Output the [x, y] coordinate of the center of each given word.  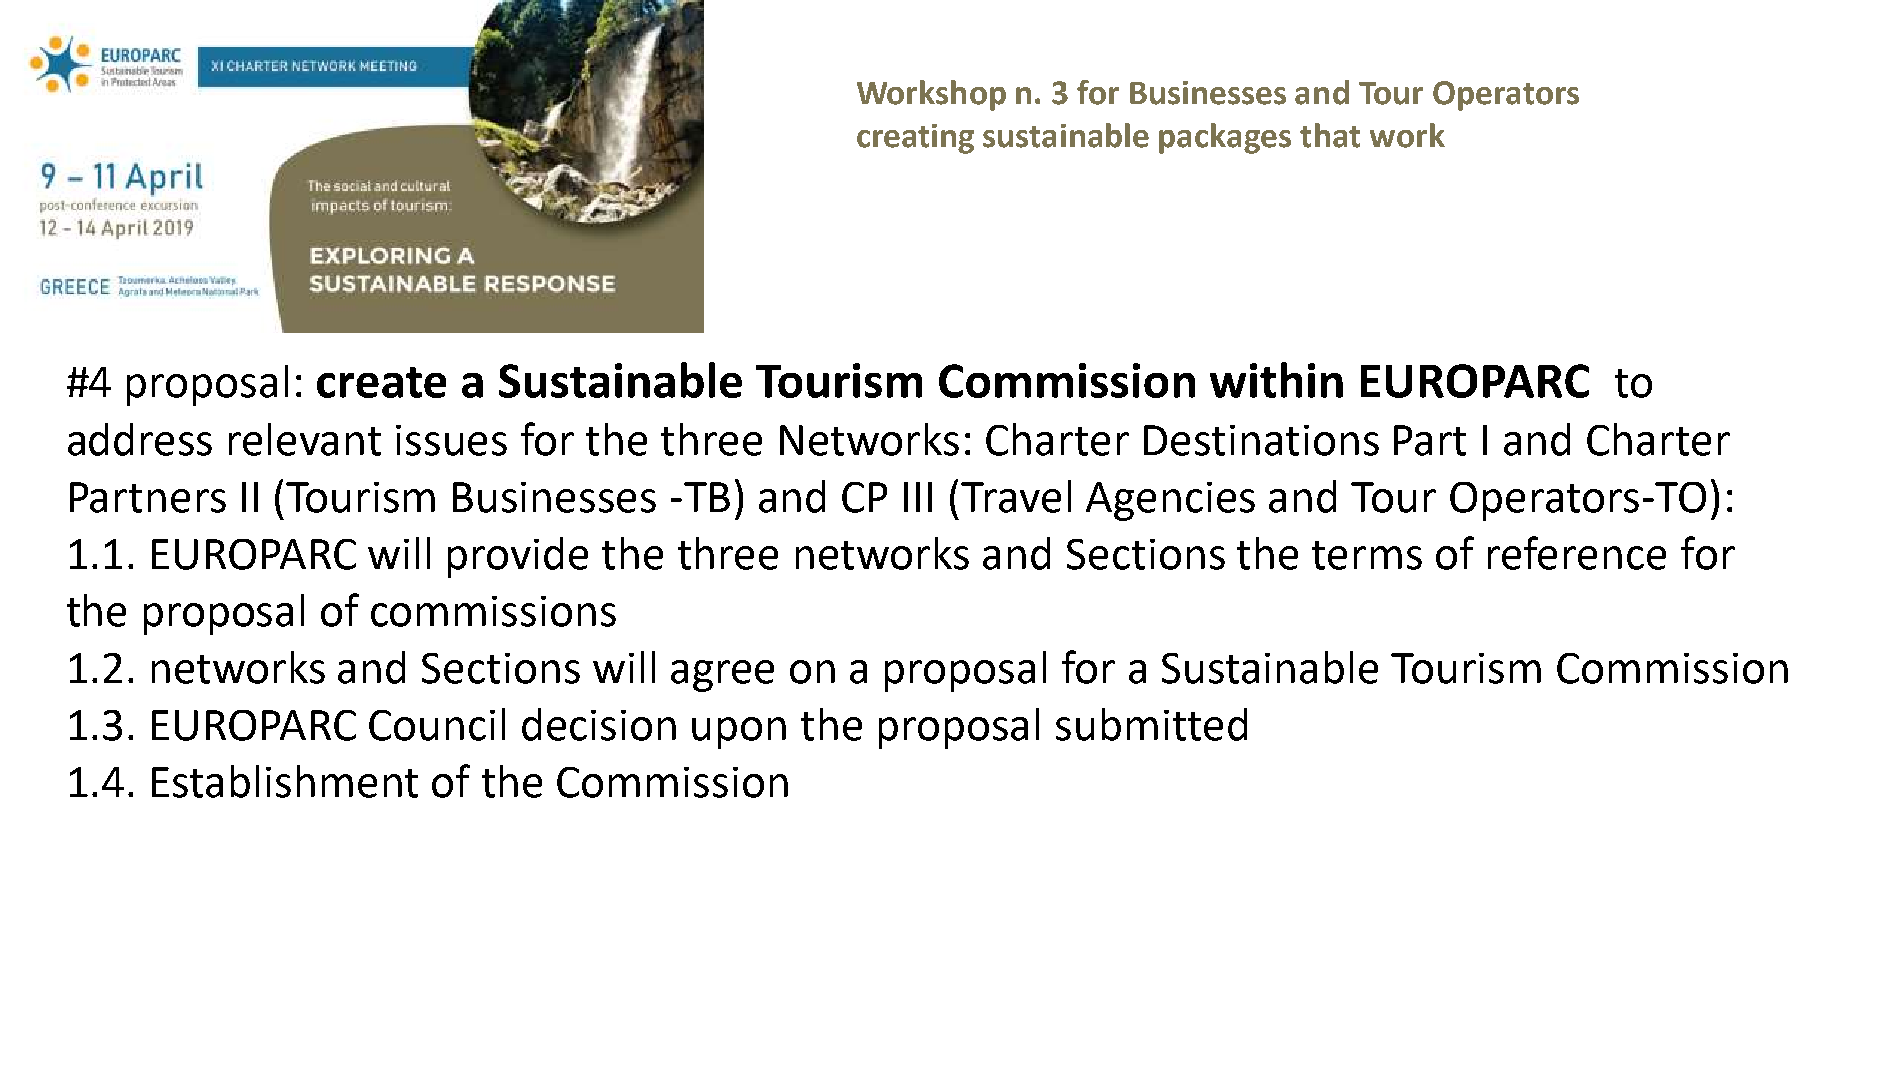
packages [1225, 138]
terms [1367, 555]
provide [518, 557]
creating [915, 139]
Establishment [285, 781]
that [1330, 135]
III [918, 497]
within [1276, 380]
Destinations [1261, 440]
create [381, 382]
